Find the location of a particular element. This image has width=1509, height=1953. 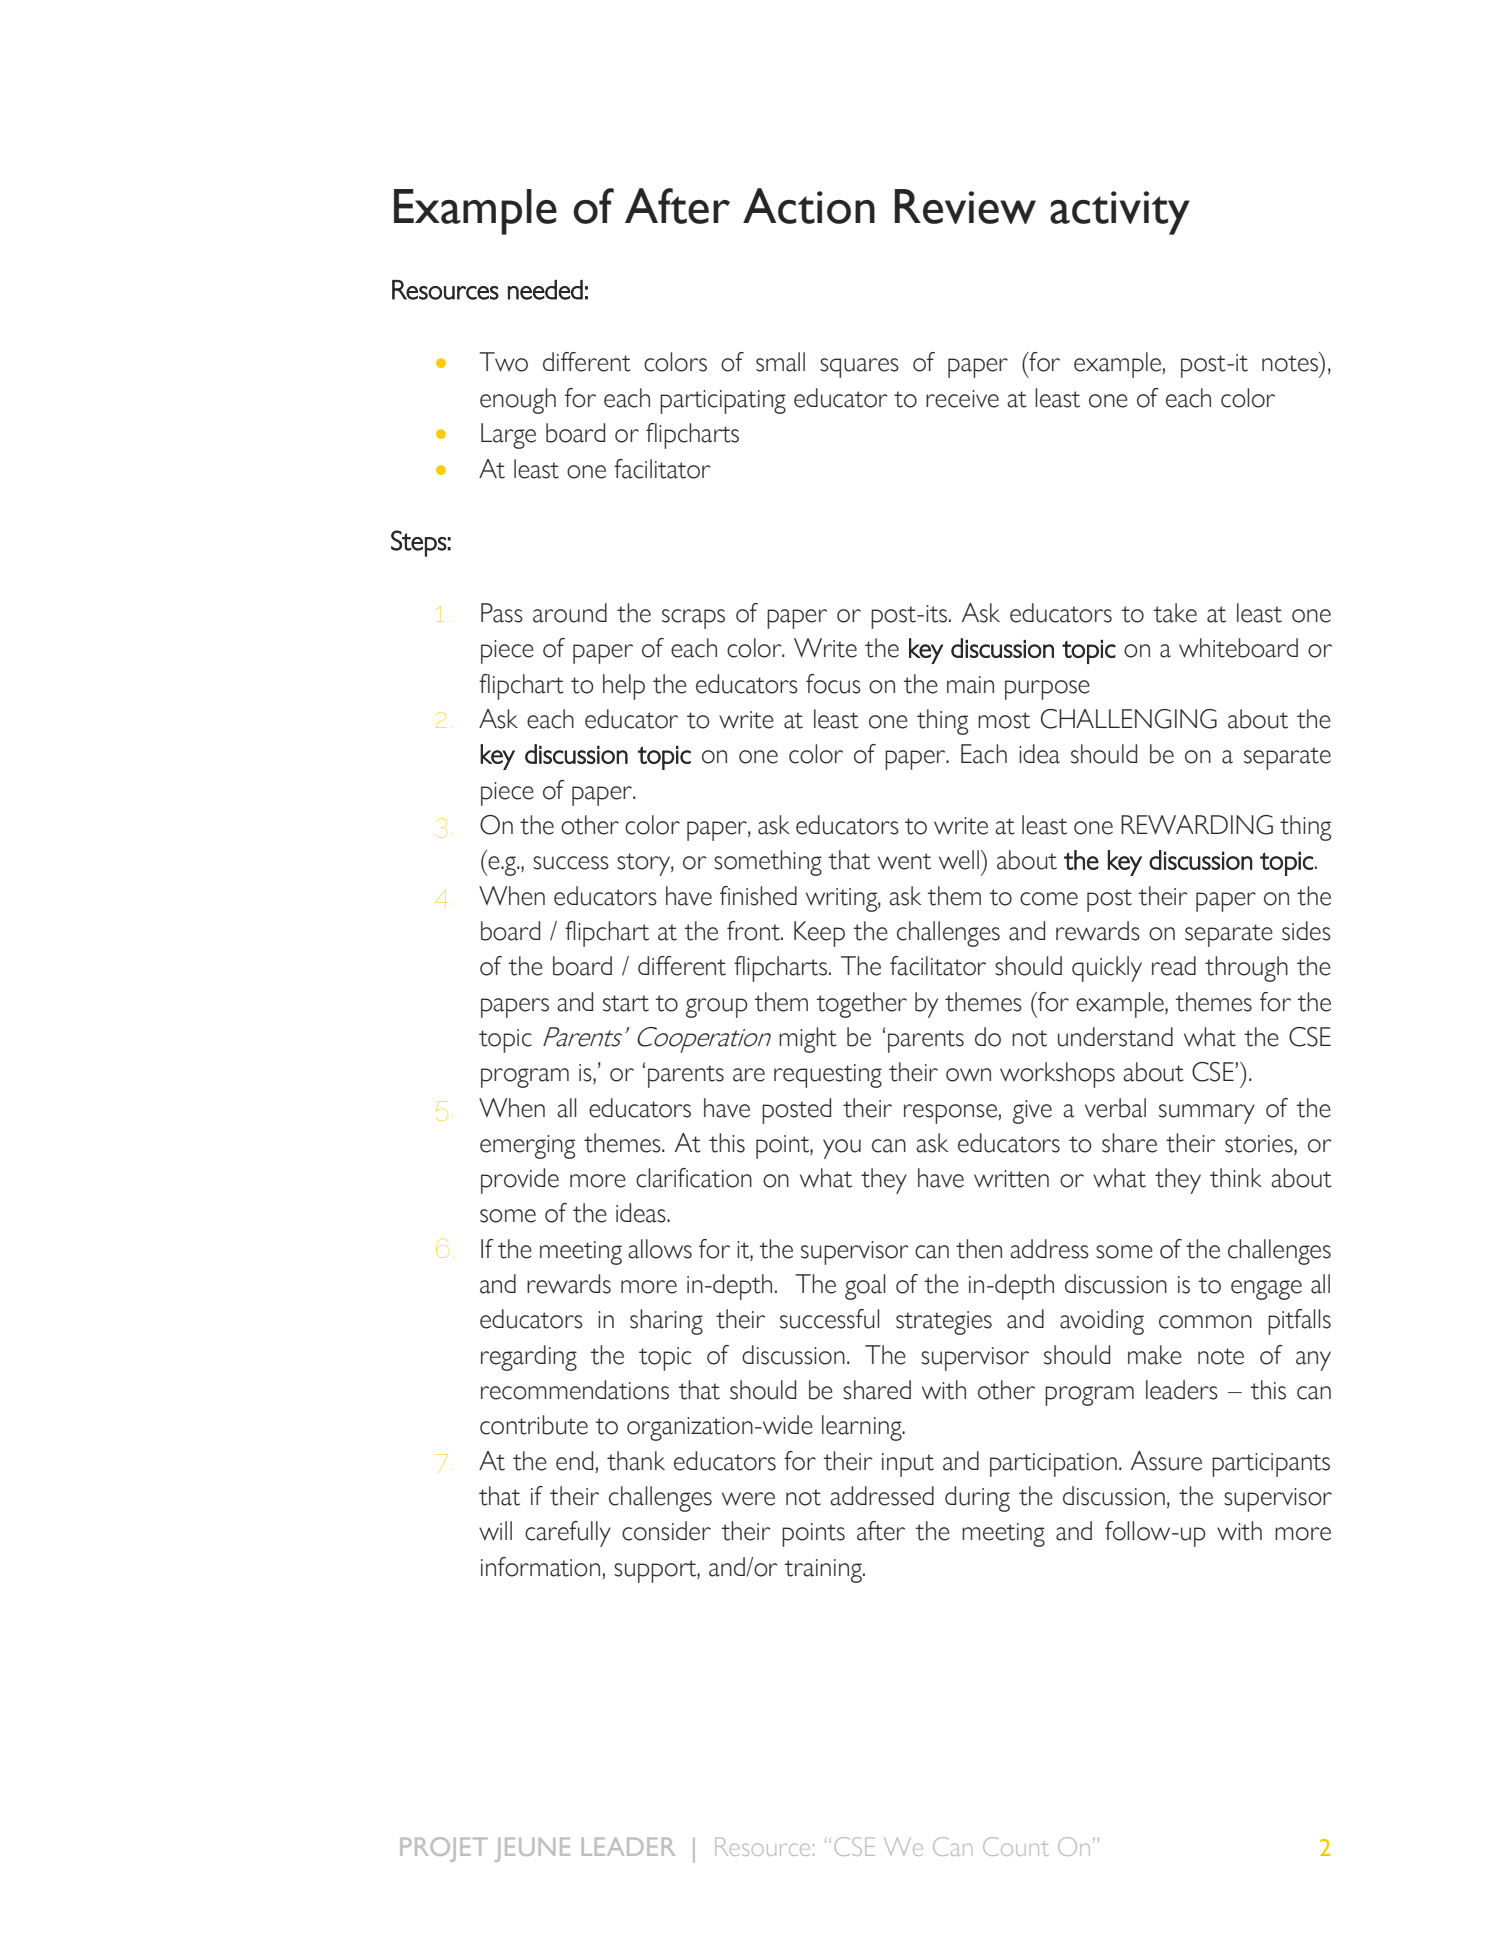

contribute is located at coordinates (534, 1425).
